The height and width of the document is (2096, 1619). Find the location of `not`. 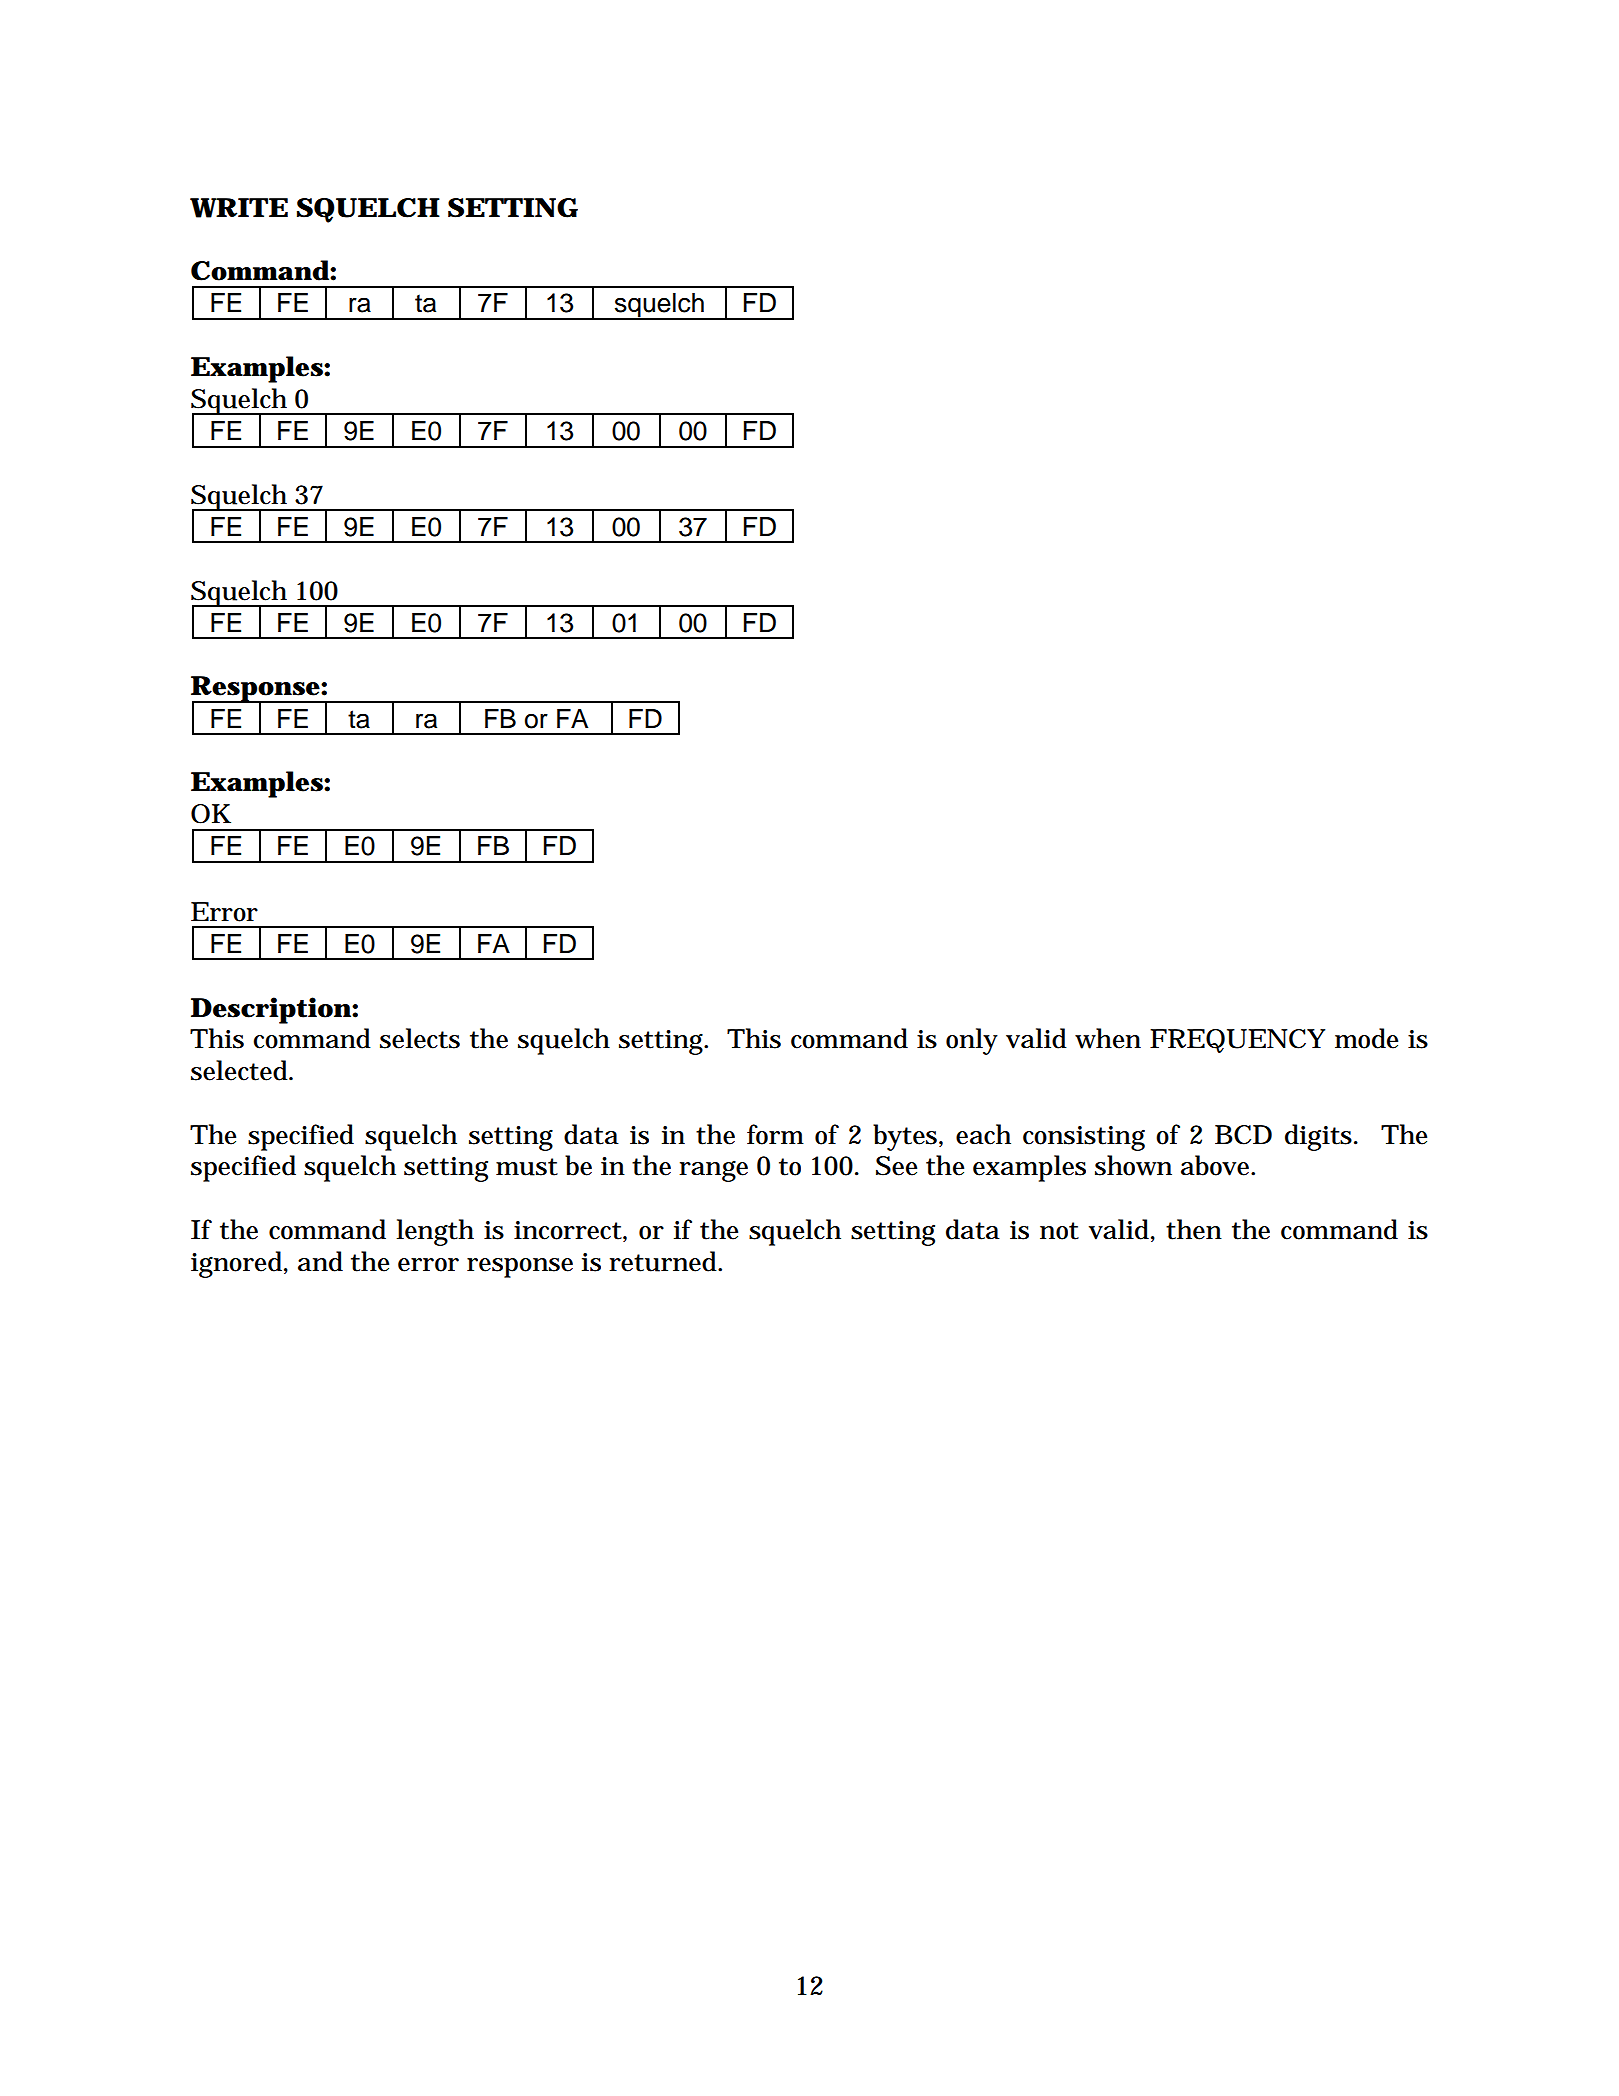

not is located at coordinates (1059, 1231).
